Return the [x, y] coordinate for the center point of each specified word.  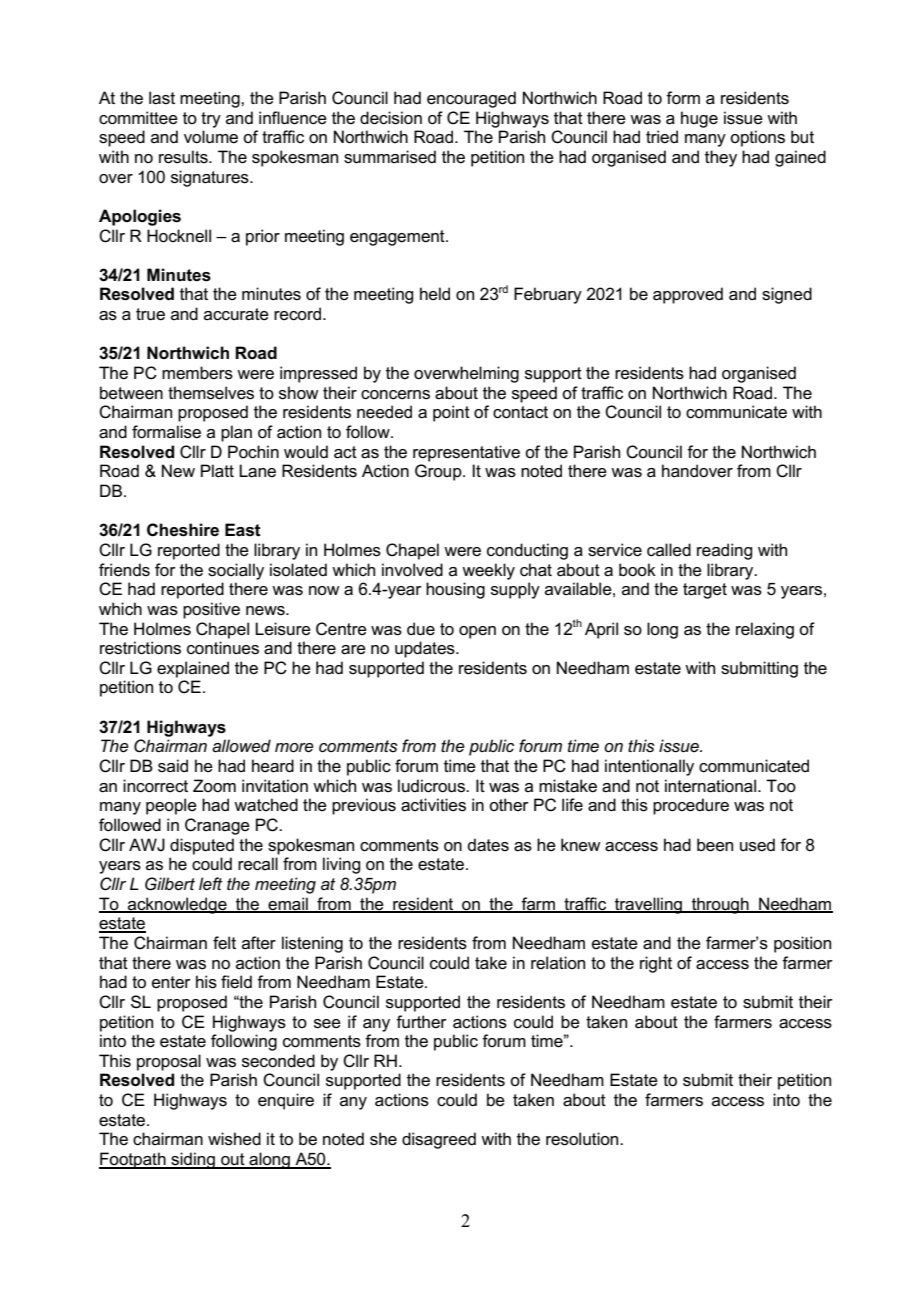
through [720, 905]
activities [433, 805]
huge [699, 119]
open [477, 632]
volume [211, 137]
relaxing [765, 630]
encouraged [471, 99]
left [210, 883]
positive [211, 610]
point [451, 413]
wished [234, 1139]
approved [688, 295]
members [197, 373]
